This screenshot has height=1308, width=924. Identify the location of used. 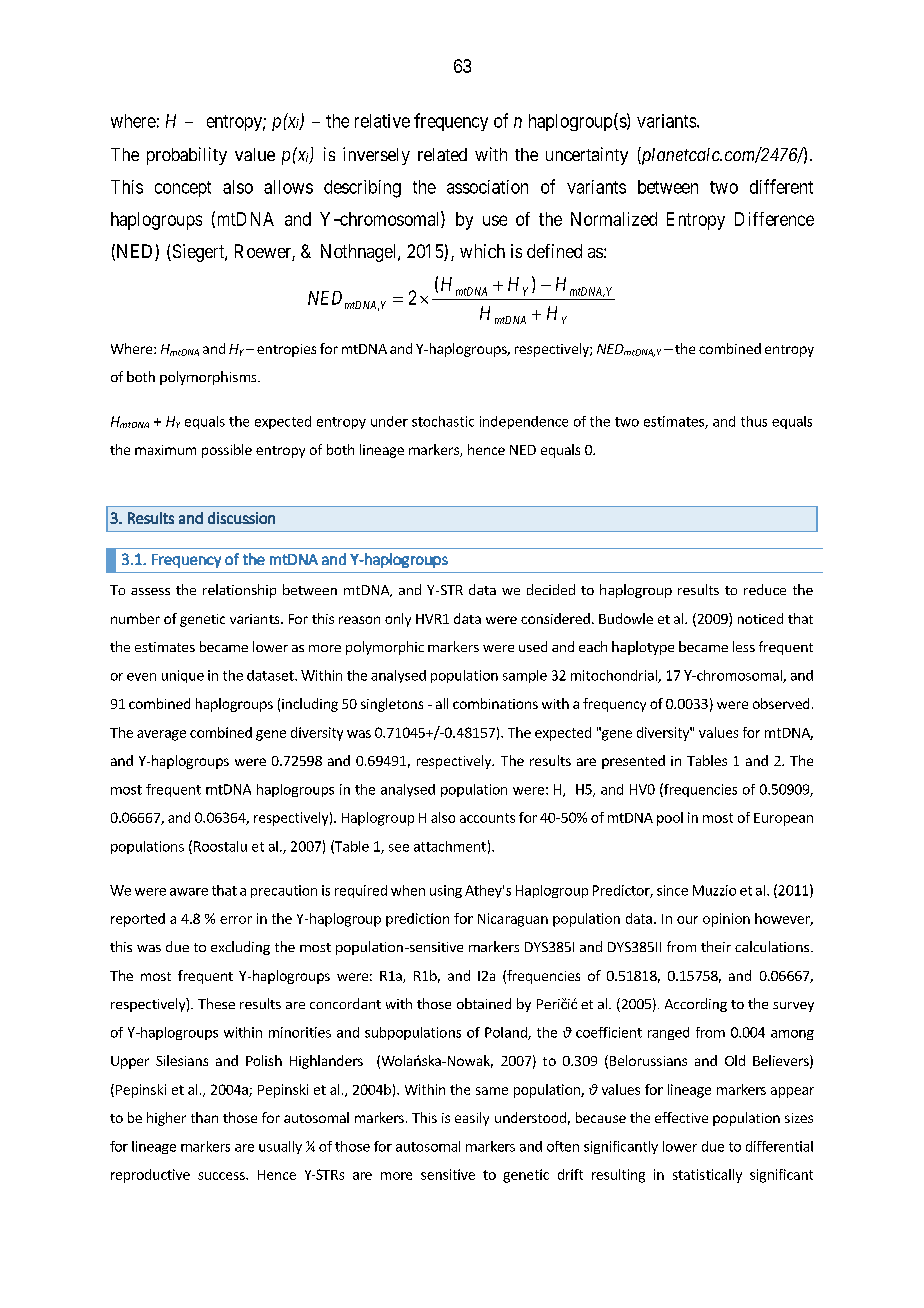
(533, 646).
